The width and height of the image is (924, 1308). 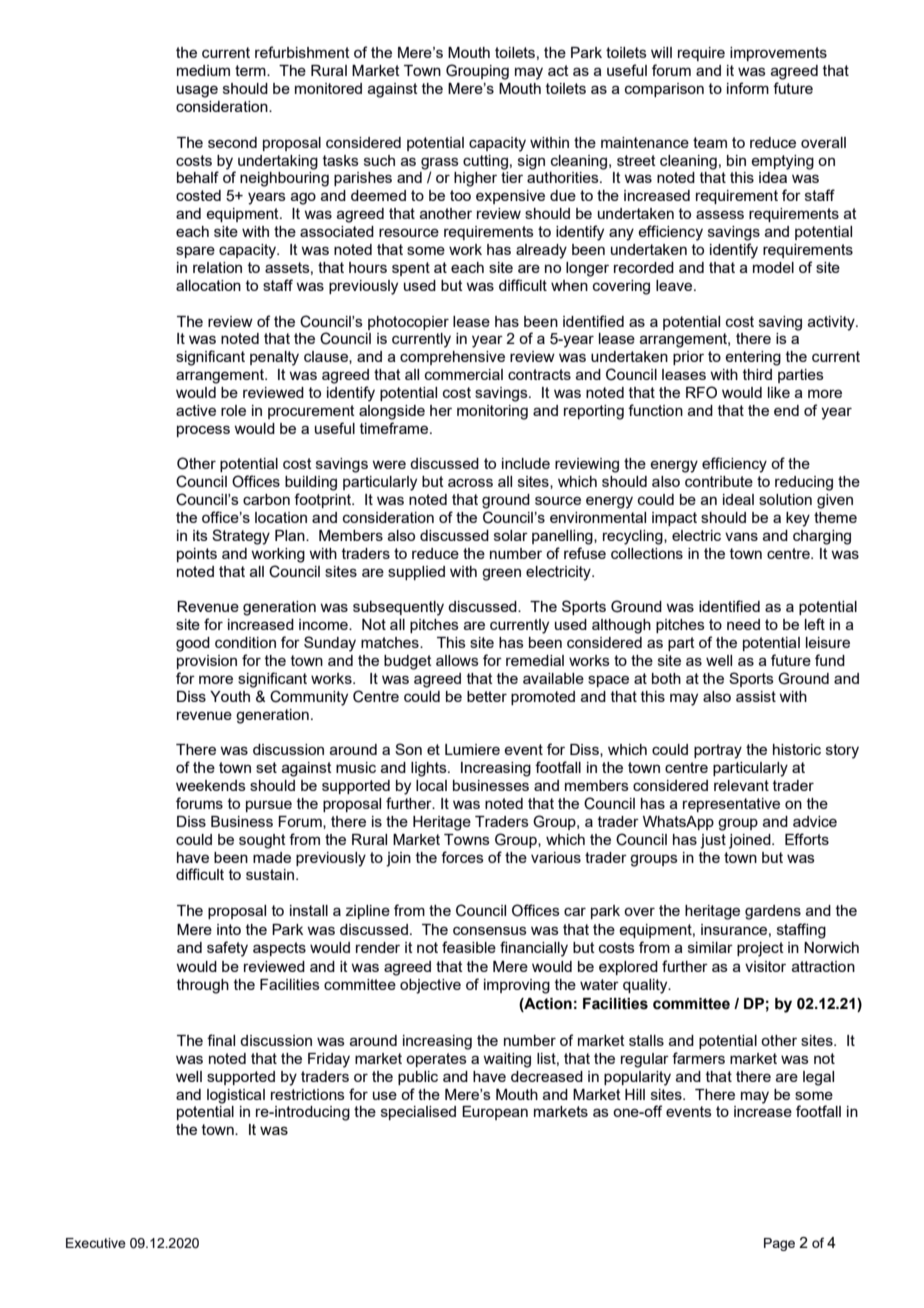 What do you see at coordinates (96, 1243) in the image?
I see `Executive` at bounding box center [96, 1243].
